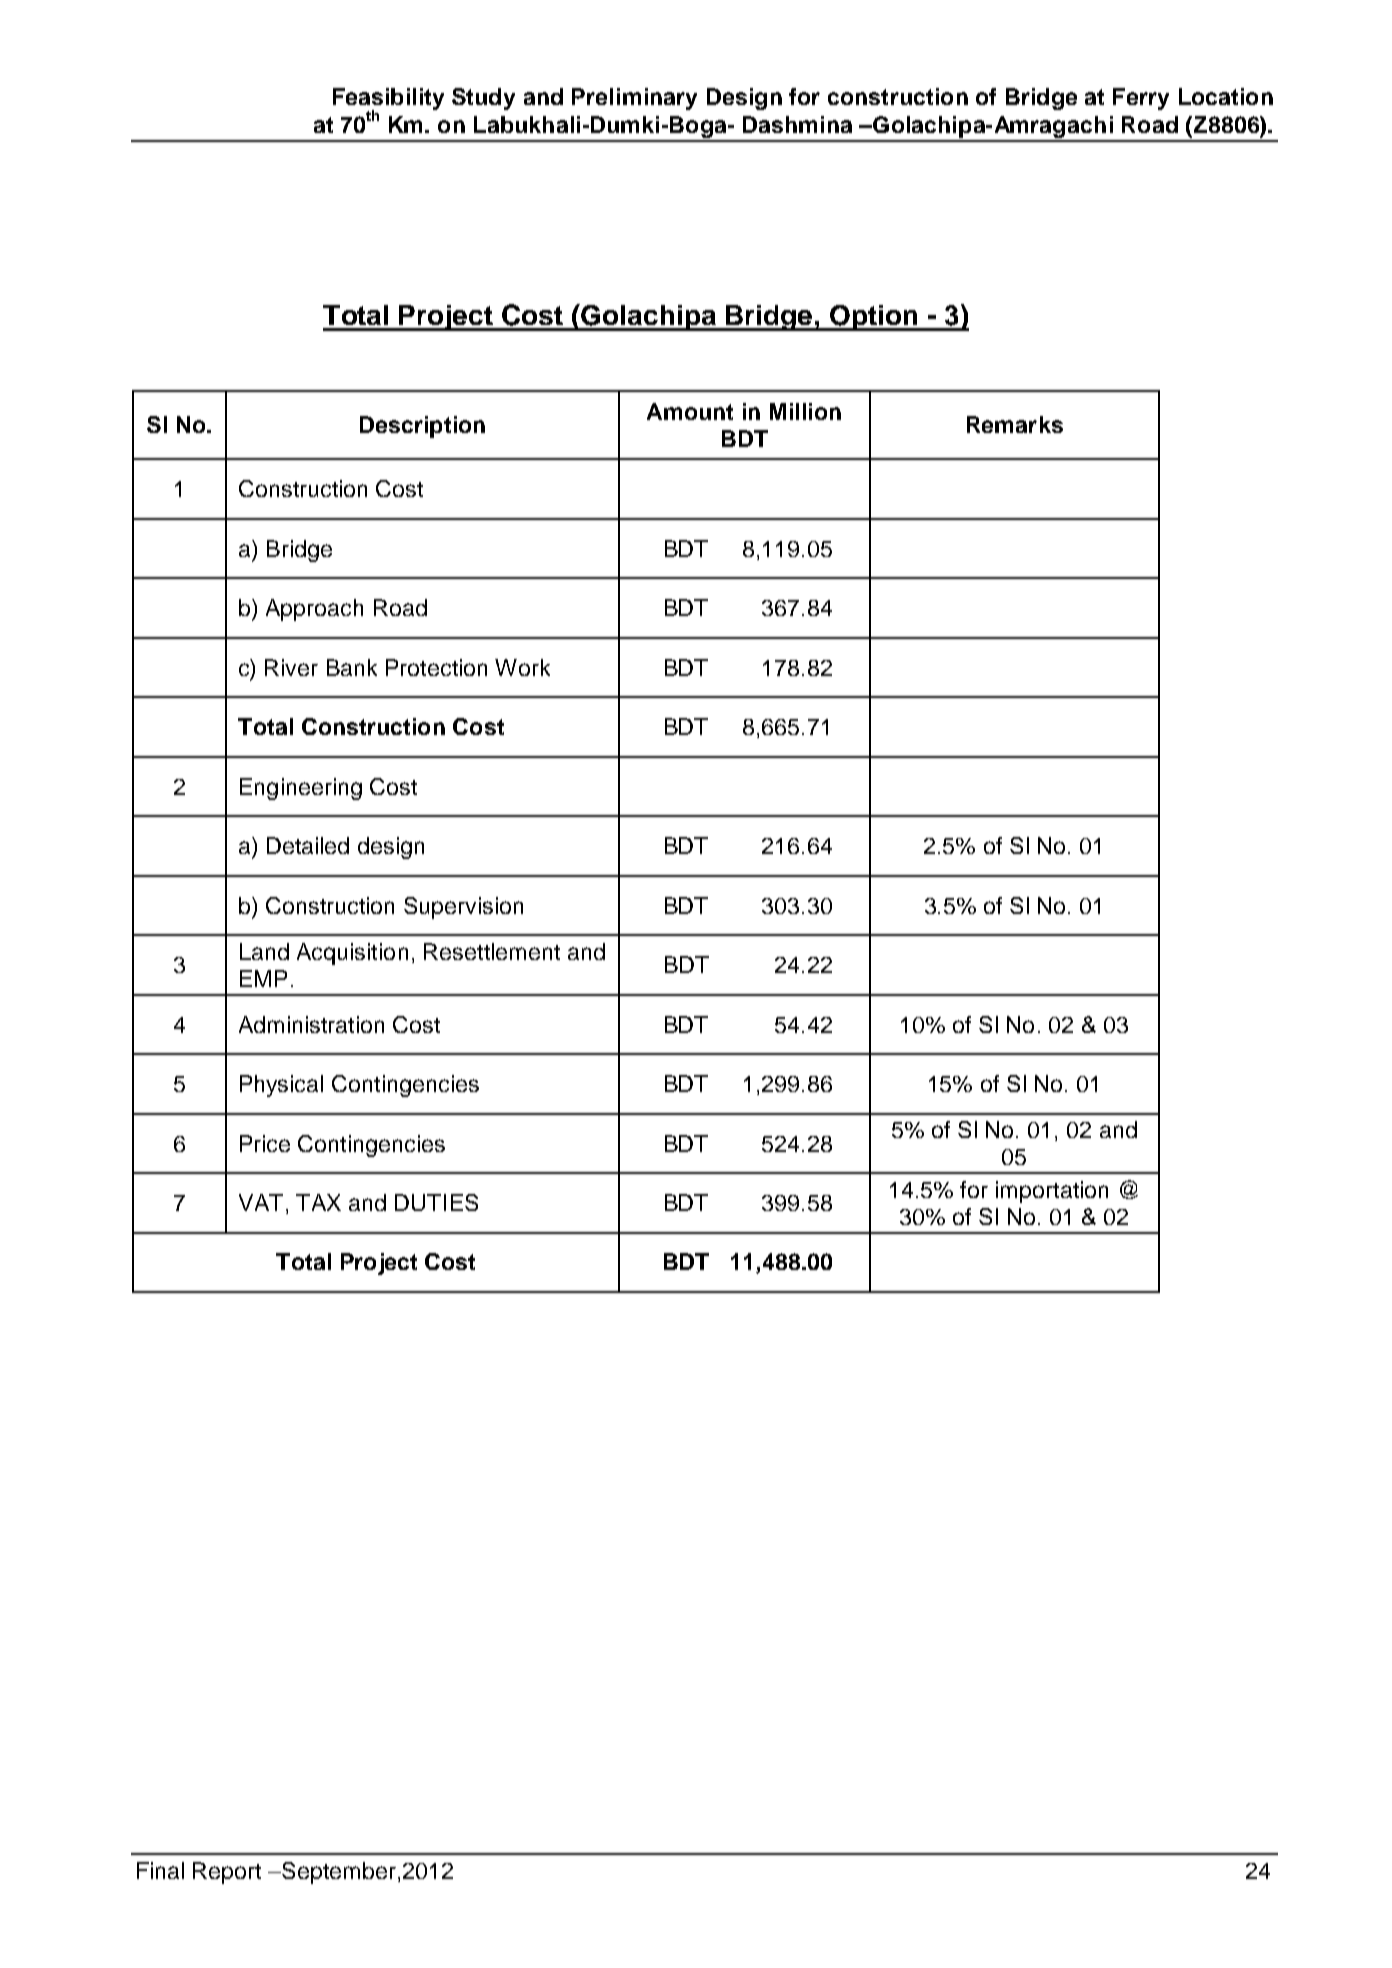  What do you see at coordinates (388, 100) in the screenshot?
I see `Feasibility` at bounding box center [388, 100].
